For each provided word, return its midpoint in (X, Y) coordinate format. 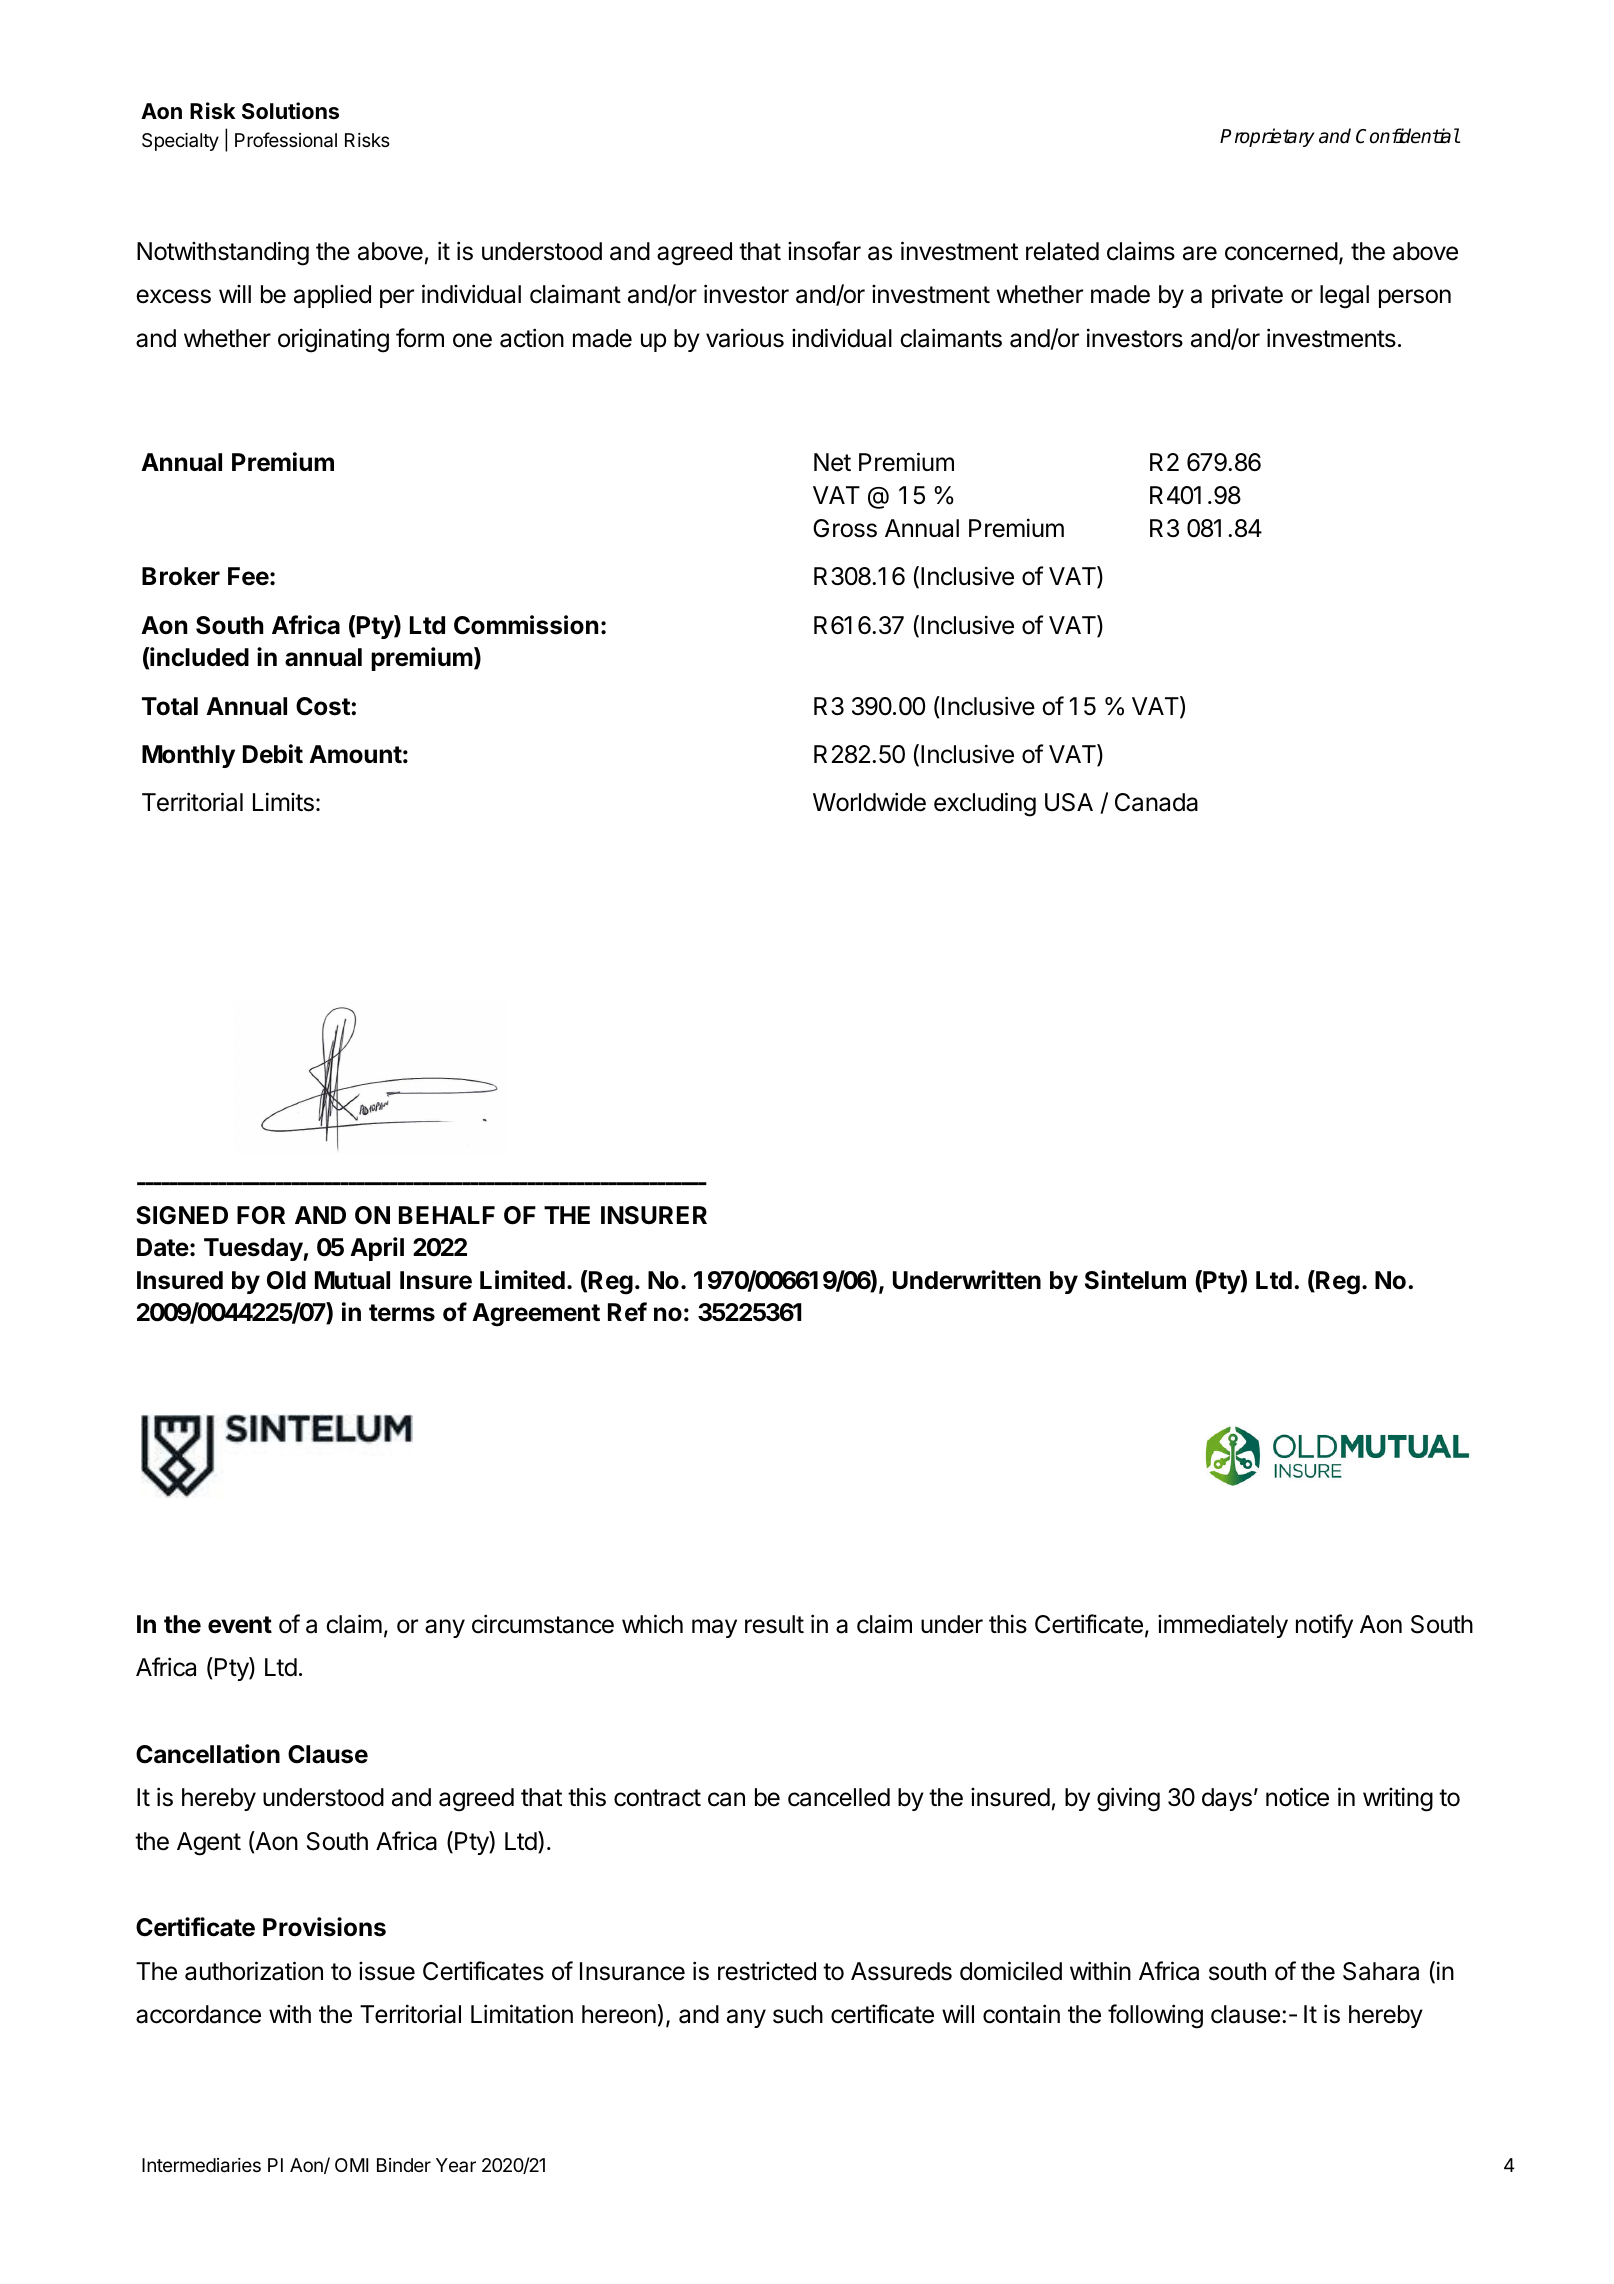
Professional (286, 140)
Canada (1156, 802)
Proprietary (1267, 137)
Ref (627, 1312)
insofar (824, 251)
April (377, 1249)
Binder (404, 2165)
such (798, 2014)
